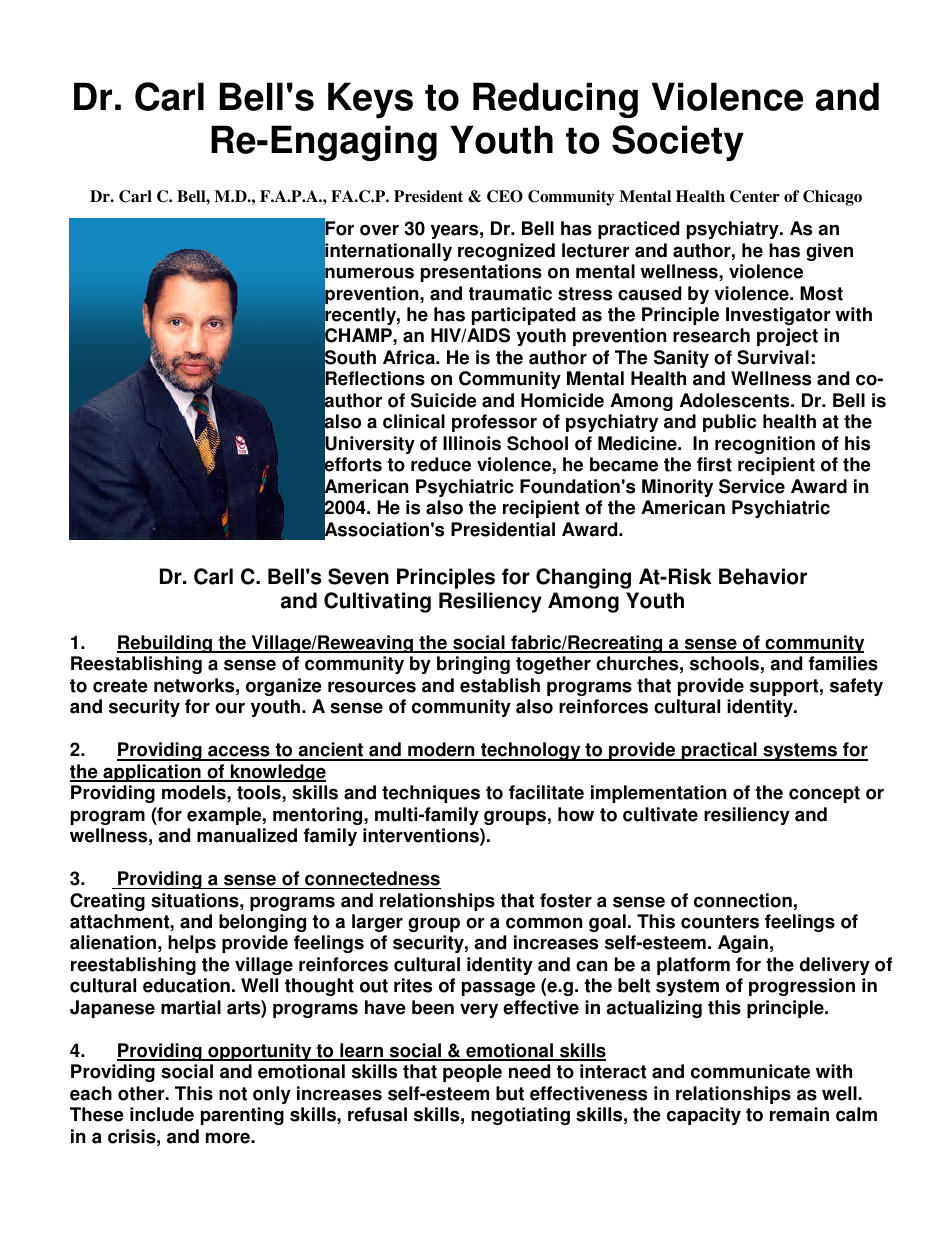 This screenshot has width=952, height=1233. Describe the element at coordinates (555, 100) in the screenshot. I see `Reducing` at that location.
